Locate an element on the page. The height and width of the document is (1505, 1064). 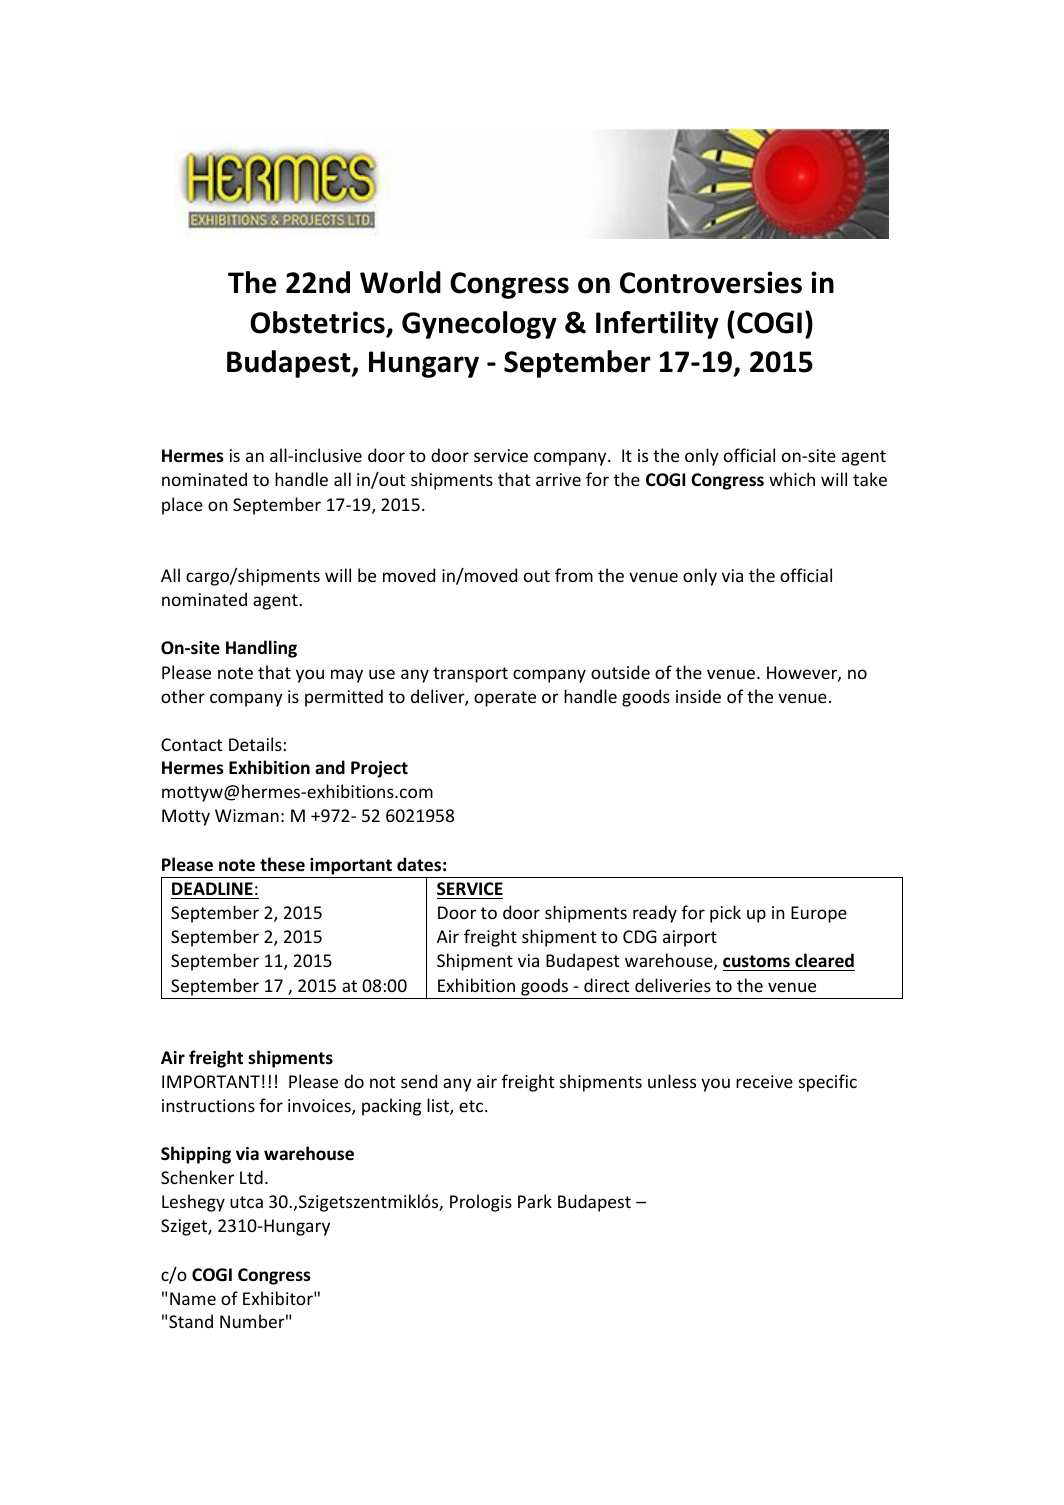
Controversies is located at coordinates (711, 282).
